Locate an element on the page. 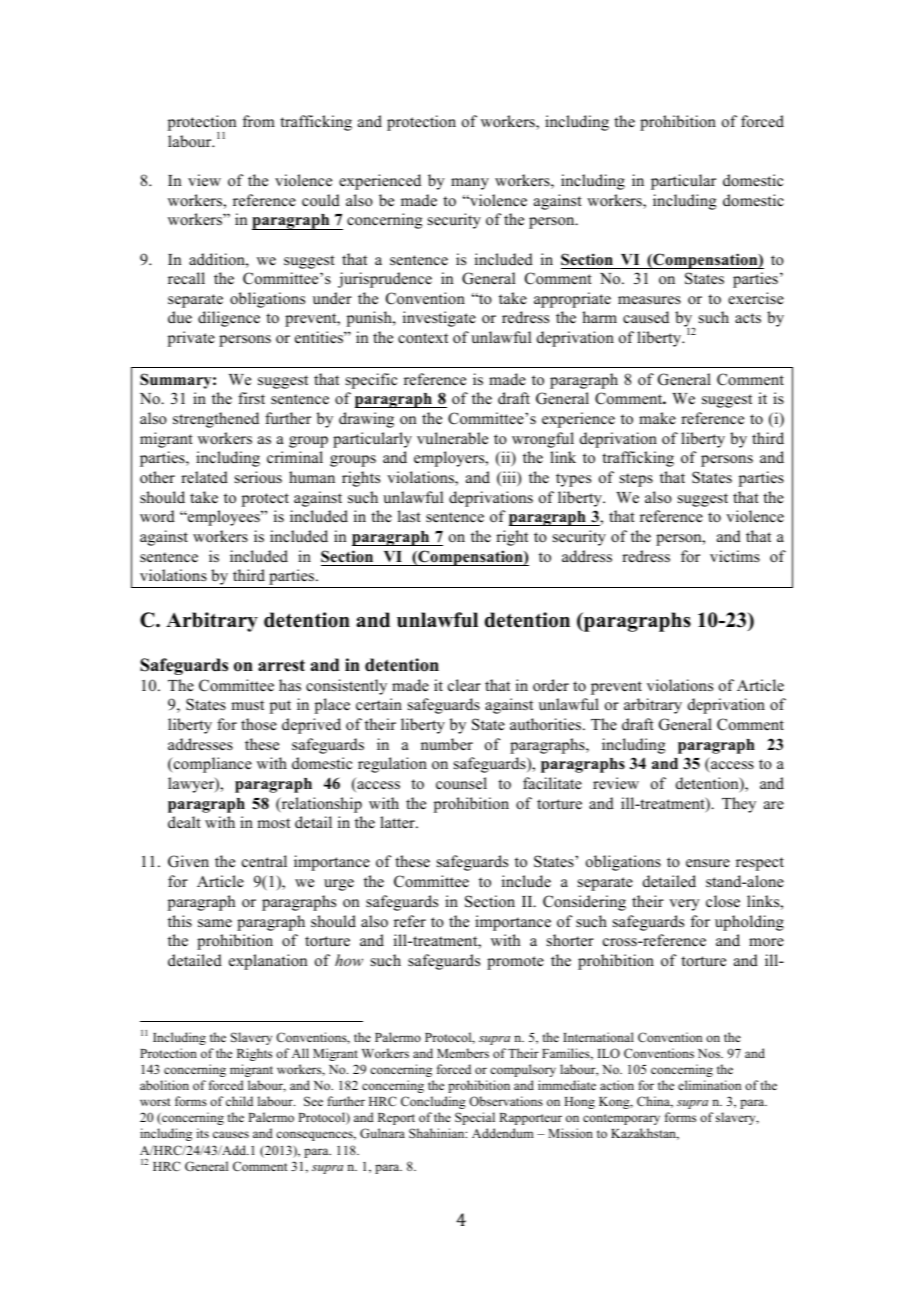 The height and width of the page is (1308, 924). related is located at coordinates (204, 477).
